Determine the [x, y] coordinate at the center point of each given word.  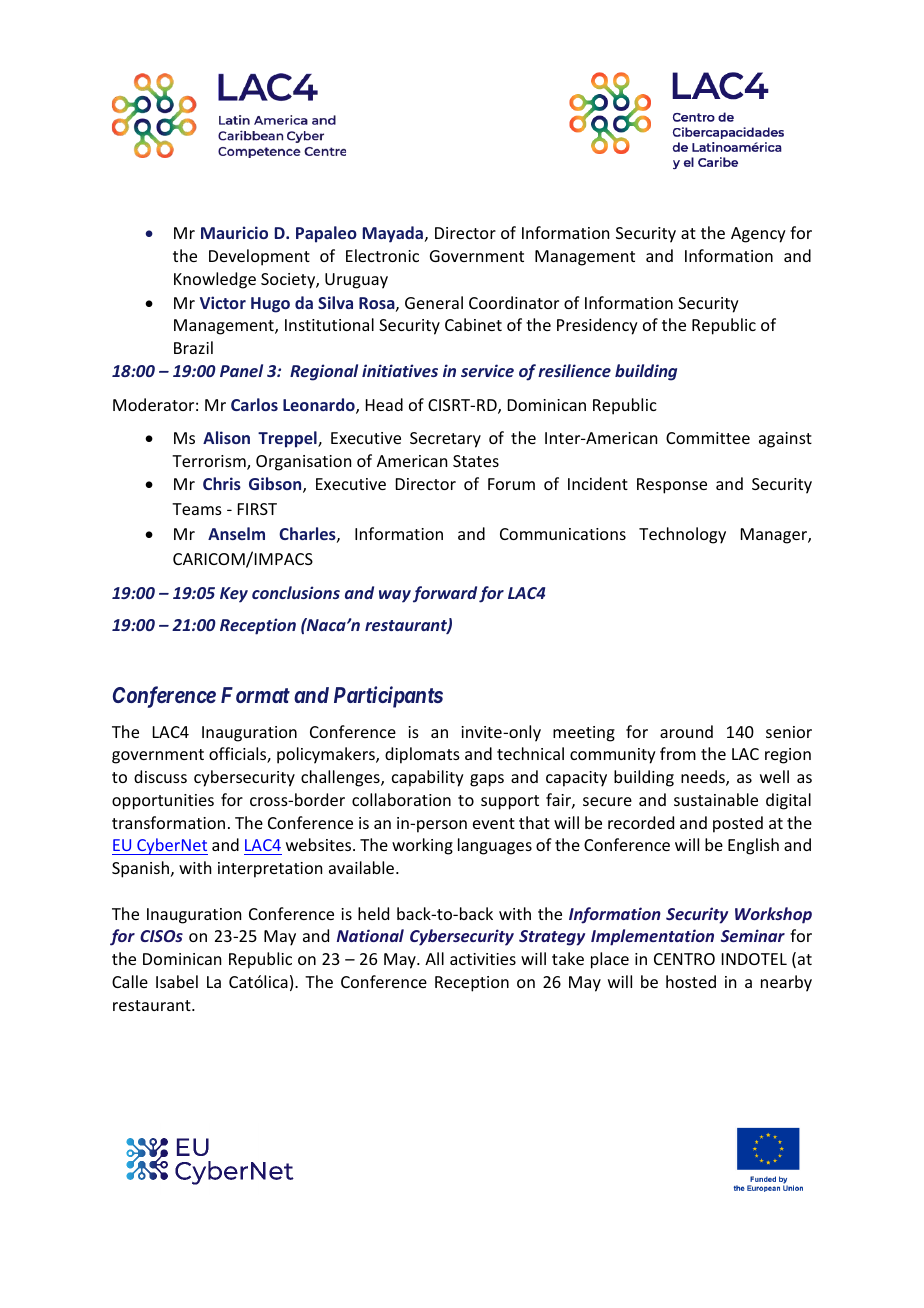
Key [234, 595]
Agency [758, 235]
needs [704, 778]
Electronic [382, 255]
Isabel [177, 981]
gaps [487, 780]
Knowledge [215, 280]
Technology [682, 535]
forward [445, 594]
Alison [226, 437]
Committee [708, 438]
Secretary [445, 440]
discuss [160, 776]
